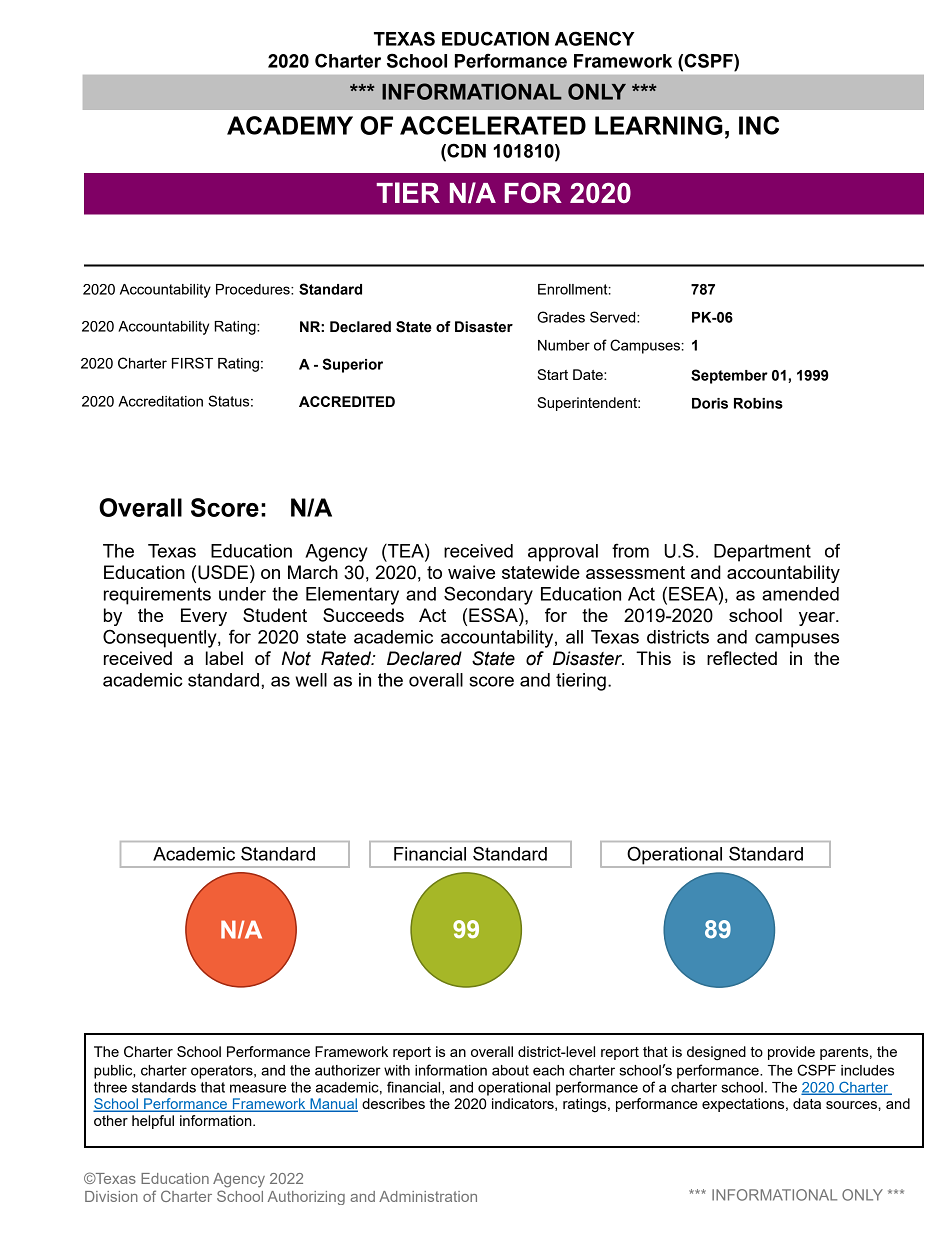 The image size is (952, 1233). I want to click on Served, so click(614, 317).
